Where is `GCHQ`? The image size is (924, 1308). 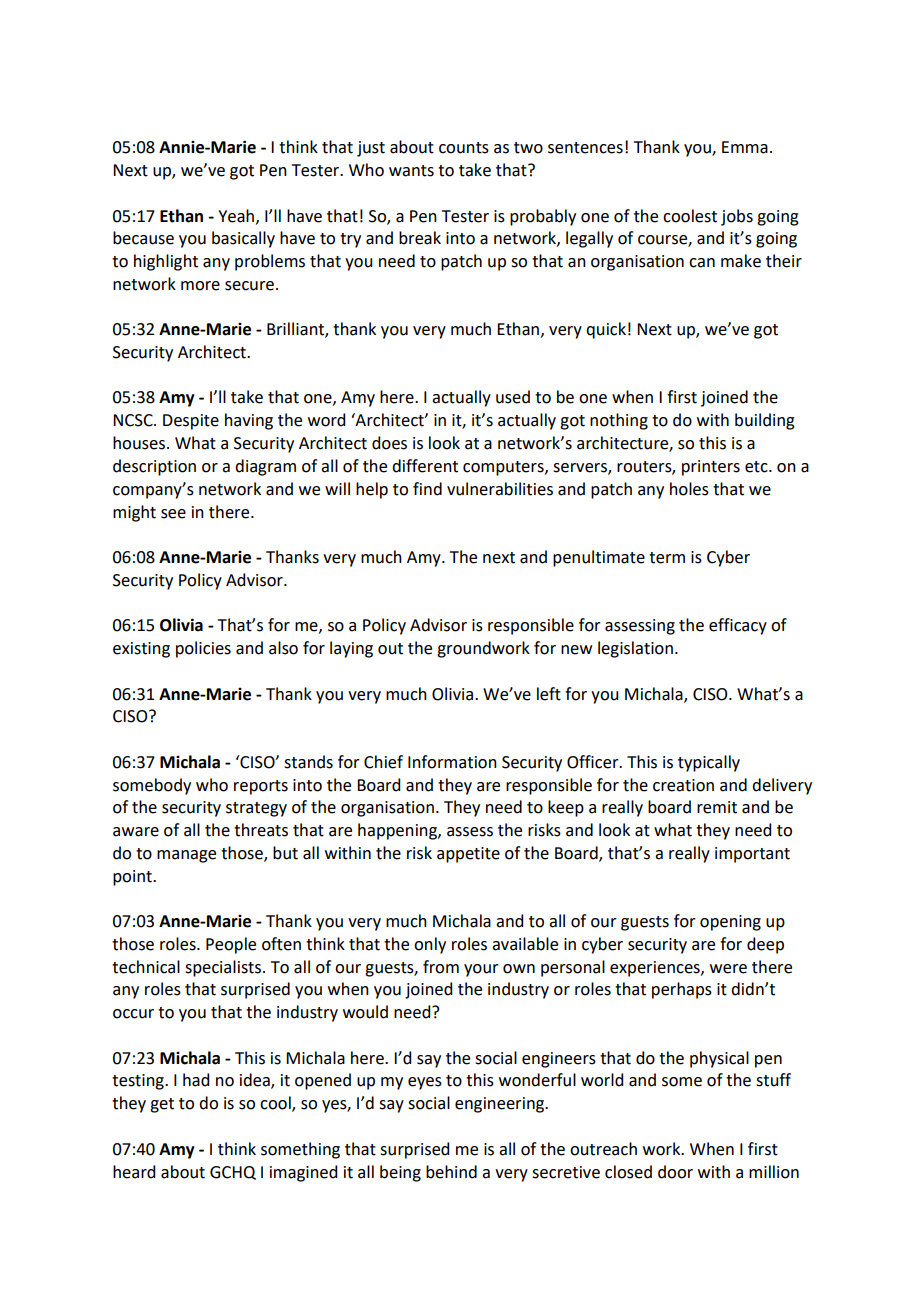 GCHQ is located at coordinates (233, 1173).
